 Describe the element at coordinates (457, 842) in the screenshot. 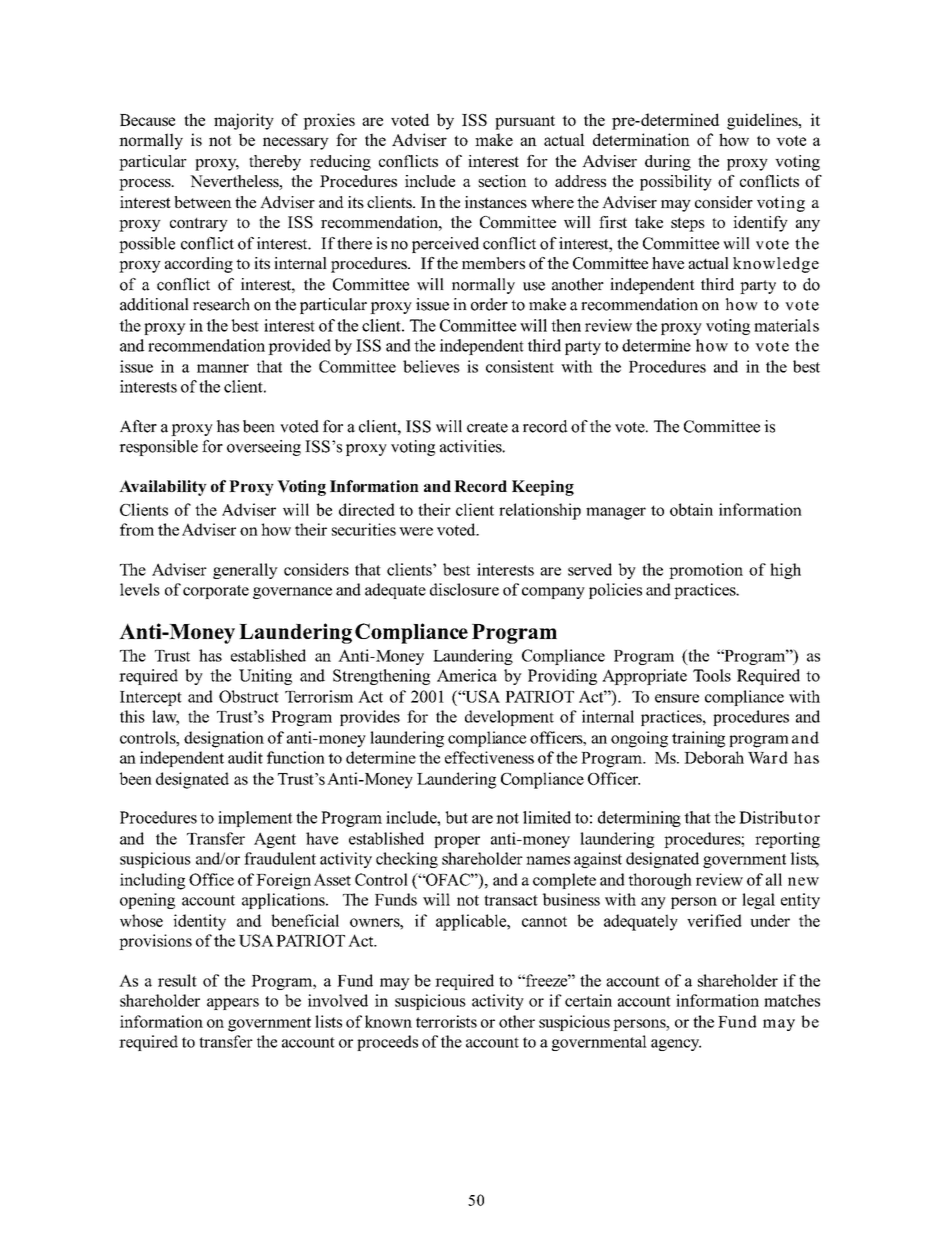

I see `proper` at that location.
